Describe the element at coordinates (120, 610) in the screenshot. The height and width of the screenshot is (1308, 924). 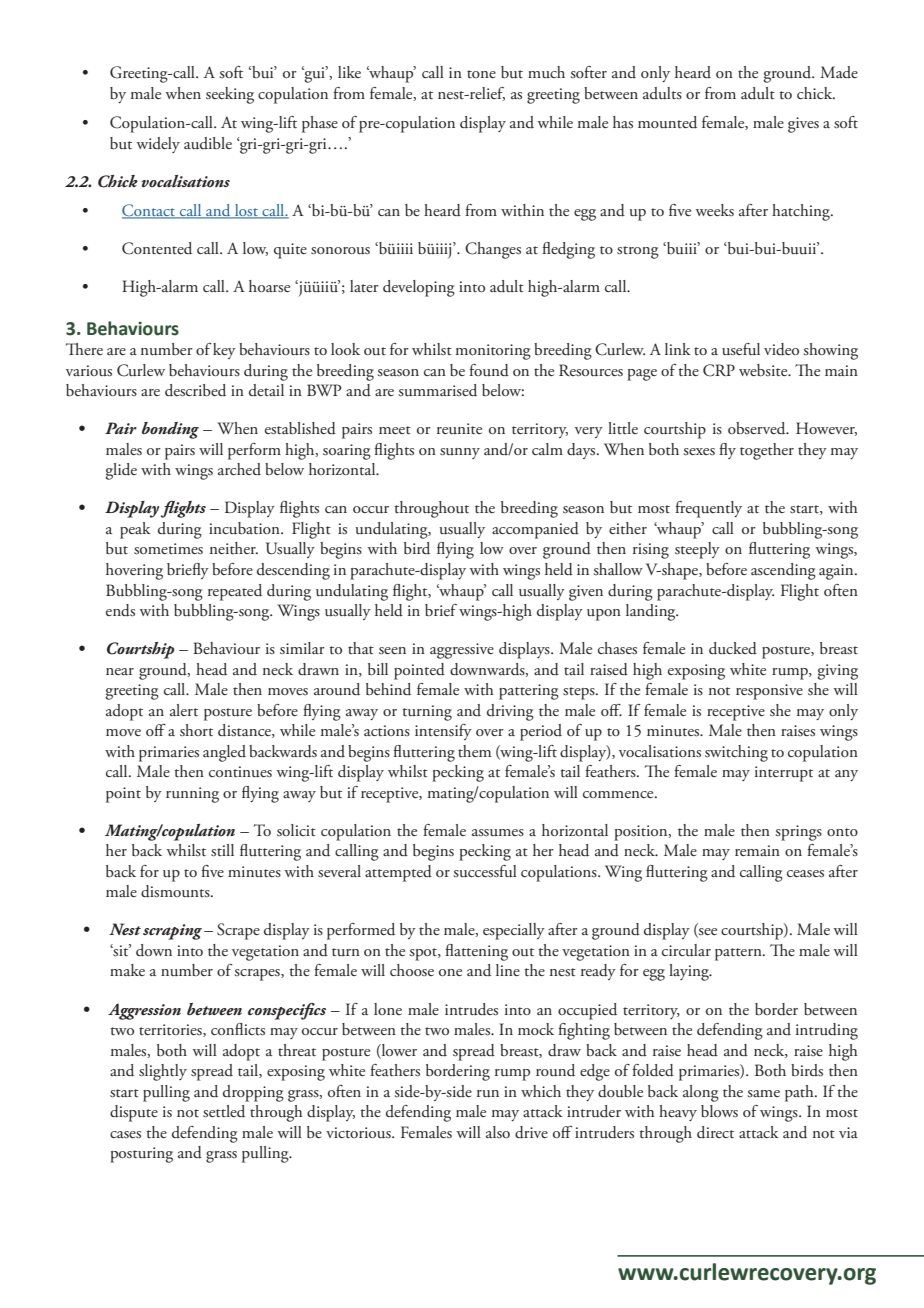
I see `ends` at that location.
